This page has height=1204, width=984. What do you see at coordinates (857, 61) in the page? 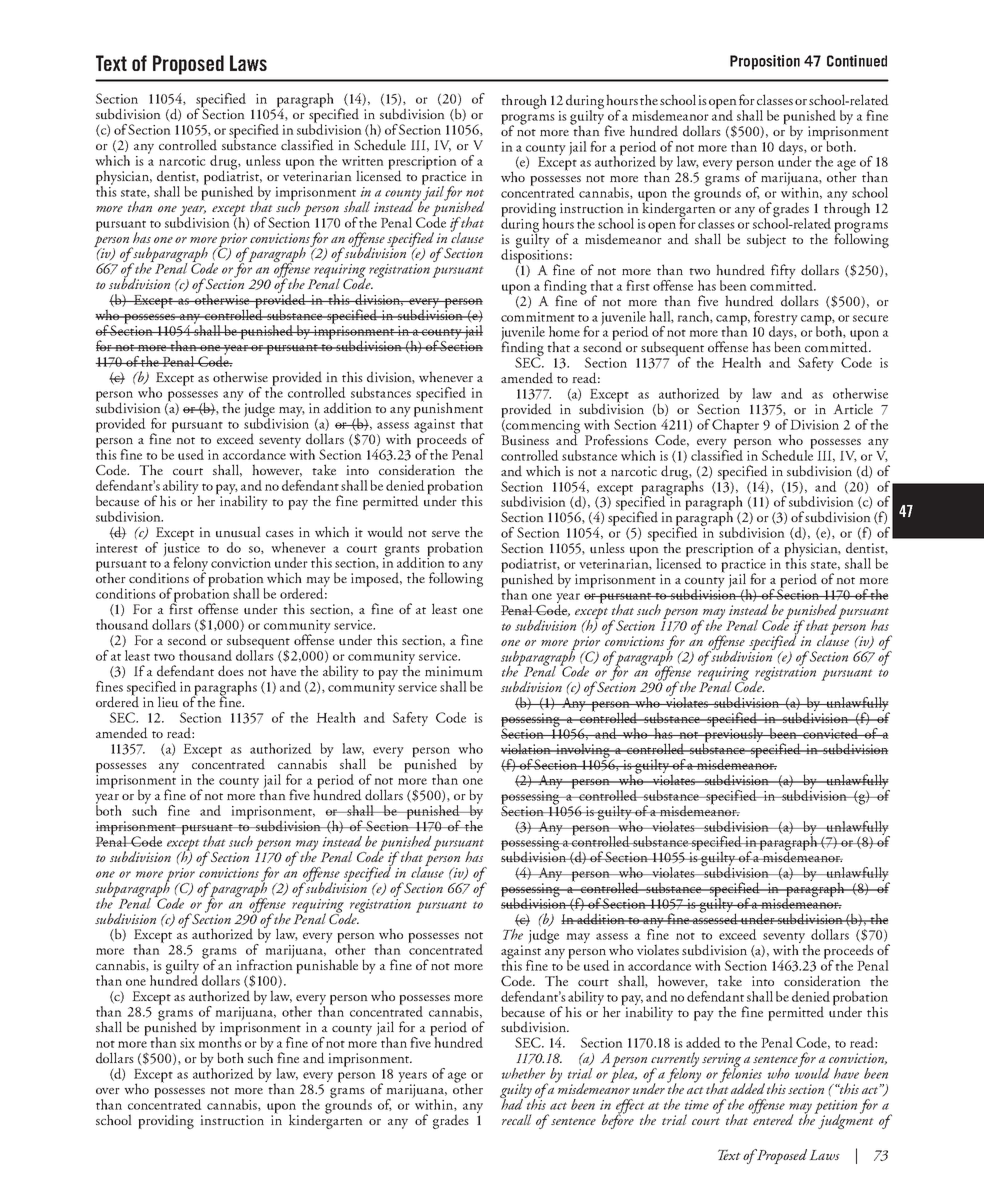
I see `Continued` at bounding box center [857, 61].
